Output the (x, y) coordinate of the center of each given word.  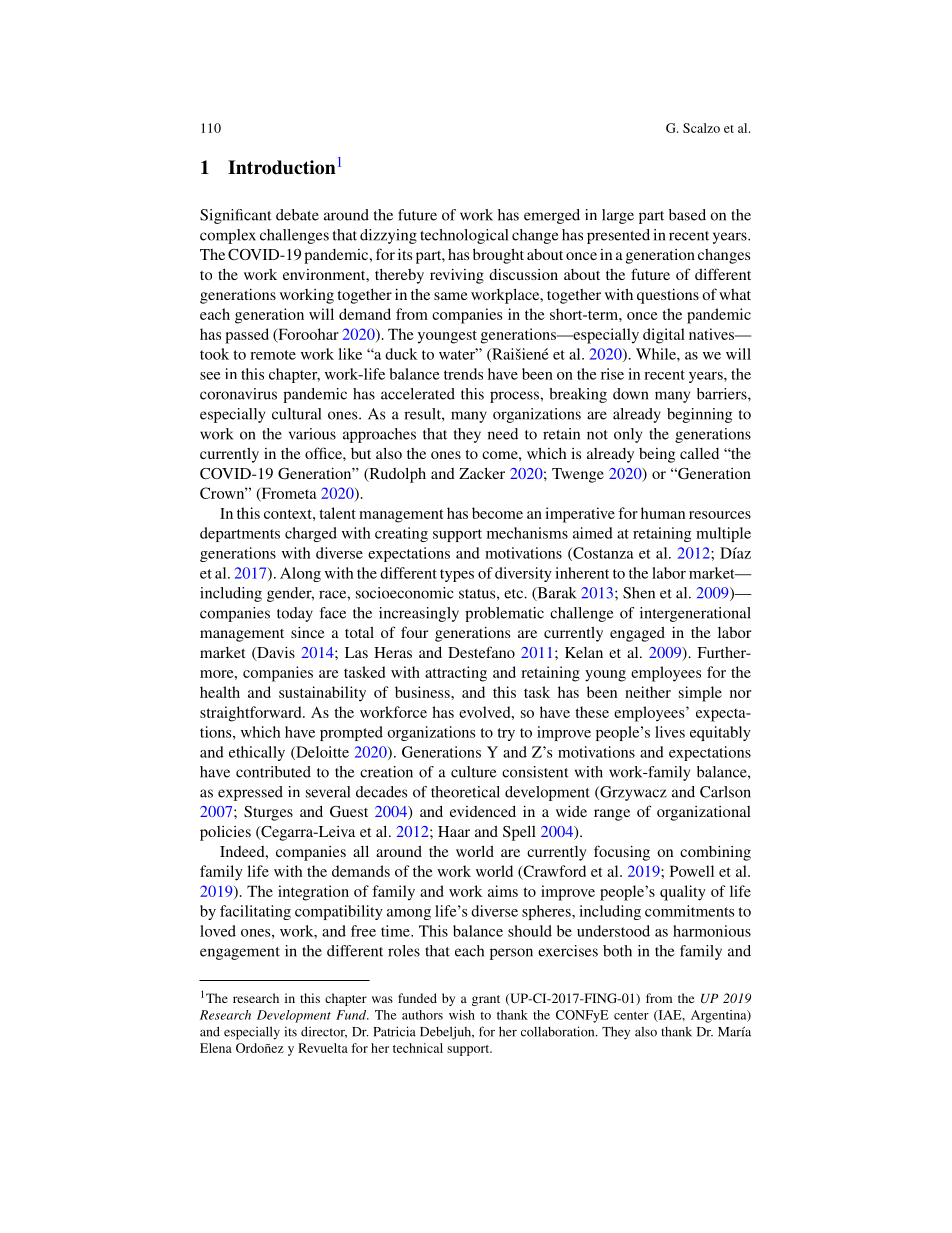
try (506, 734)
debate (297, 215)
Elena (216, 1048)
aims (503, 891)
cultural (296, 414)
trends (463, 374)
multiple (723, 534)
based (687, 215)
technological (464, 236)
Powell (692, 871)
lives (670, 732)
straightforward (252, 714)
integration (313, 893)
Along (300, 574)
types (457, 575)
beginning (699, 415)
